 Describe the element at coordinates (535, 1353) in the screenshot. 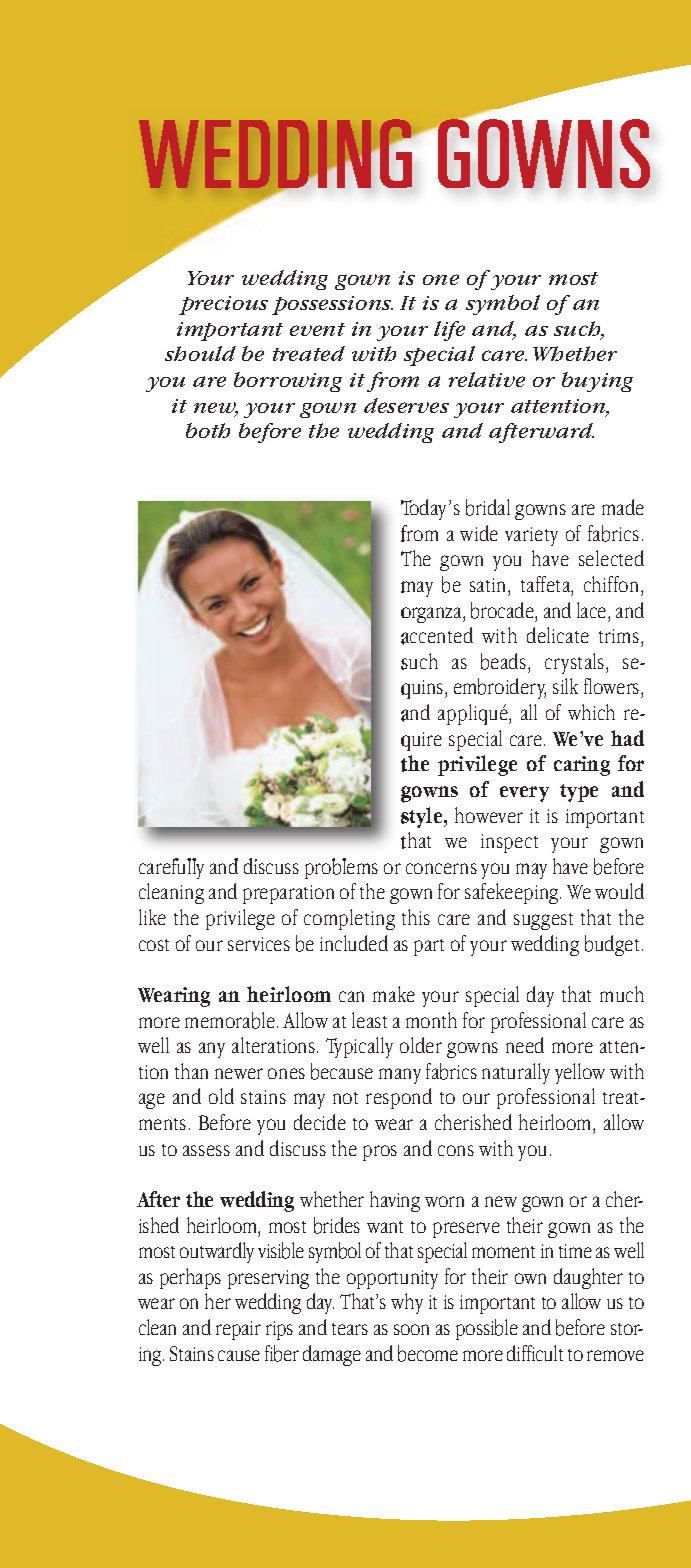

I see `difficult` at that location.
